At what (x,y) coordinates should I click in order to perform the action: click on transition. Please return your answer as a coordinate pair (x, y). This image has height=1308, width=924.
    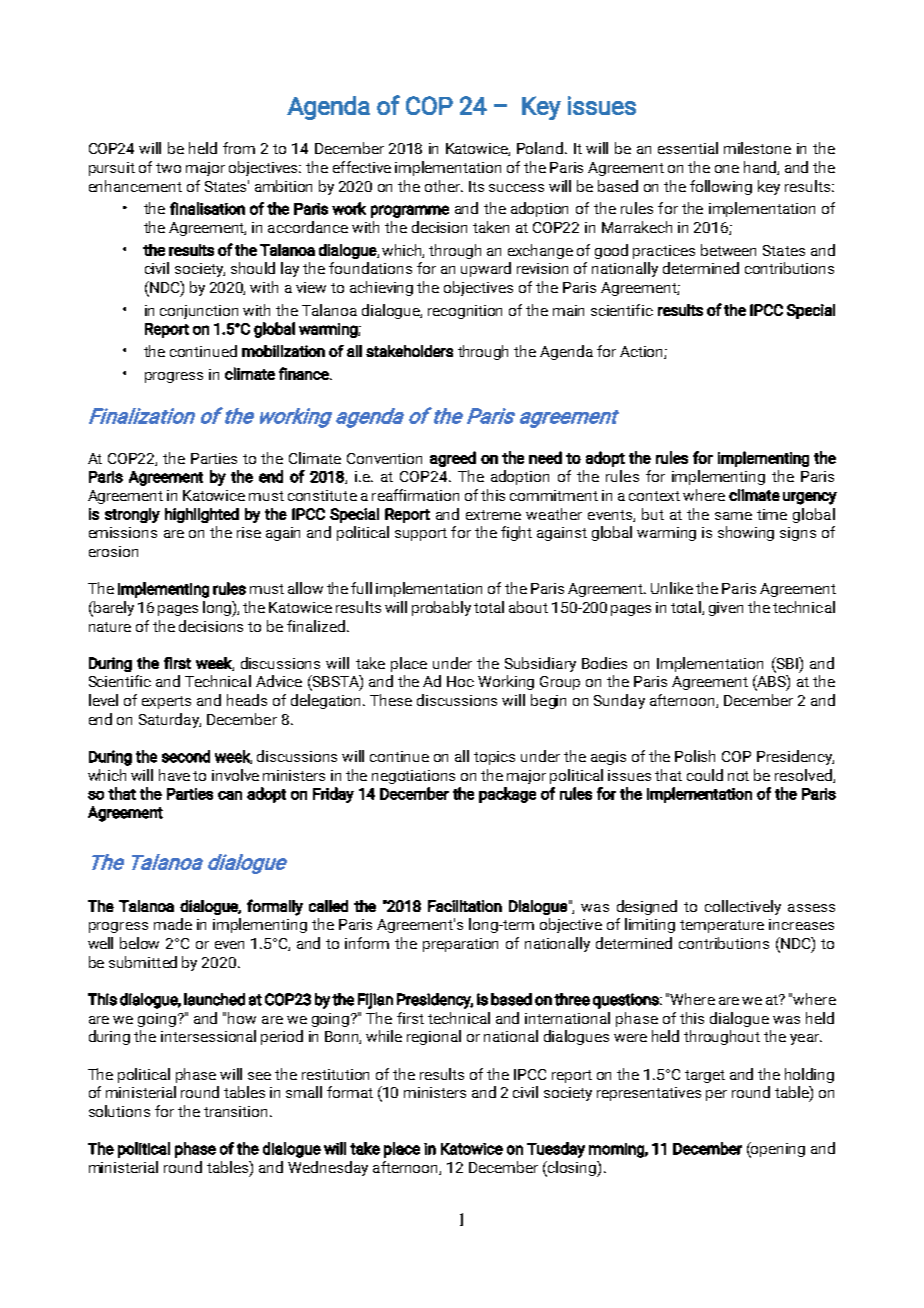
    Looking at the image, I should click on (237, 1111).
